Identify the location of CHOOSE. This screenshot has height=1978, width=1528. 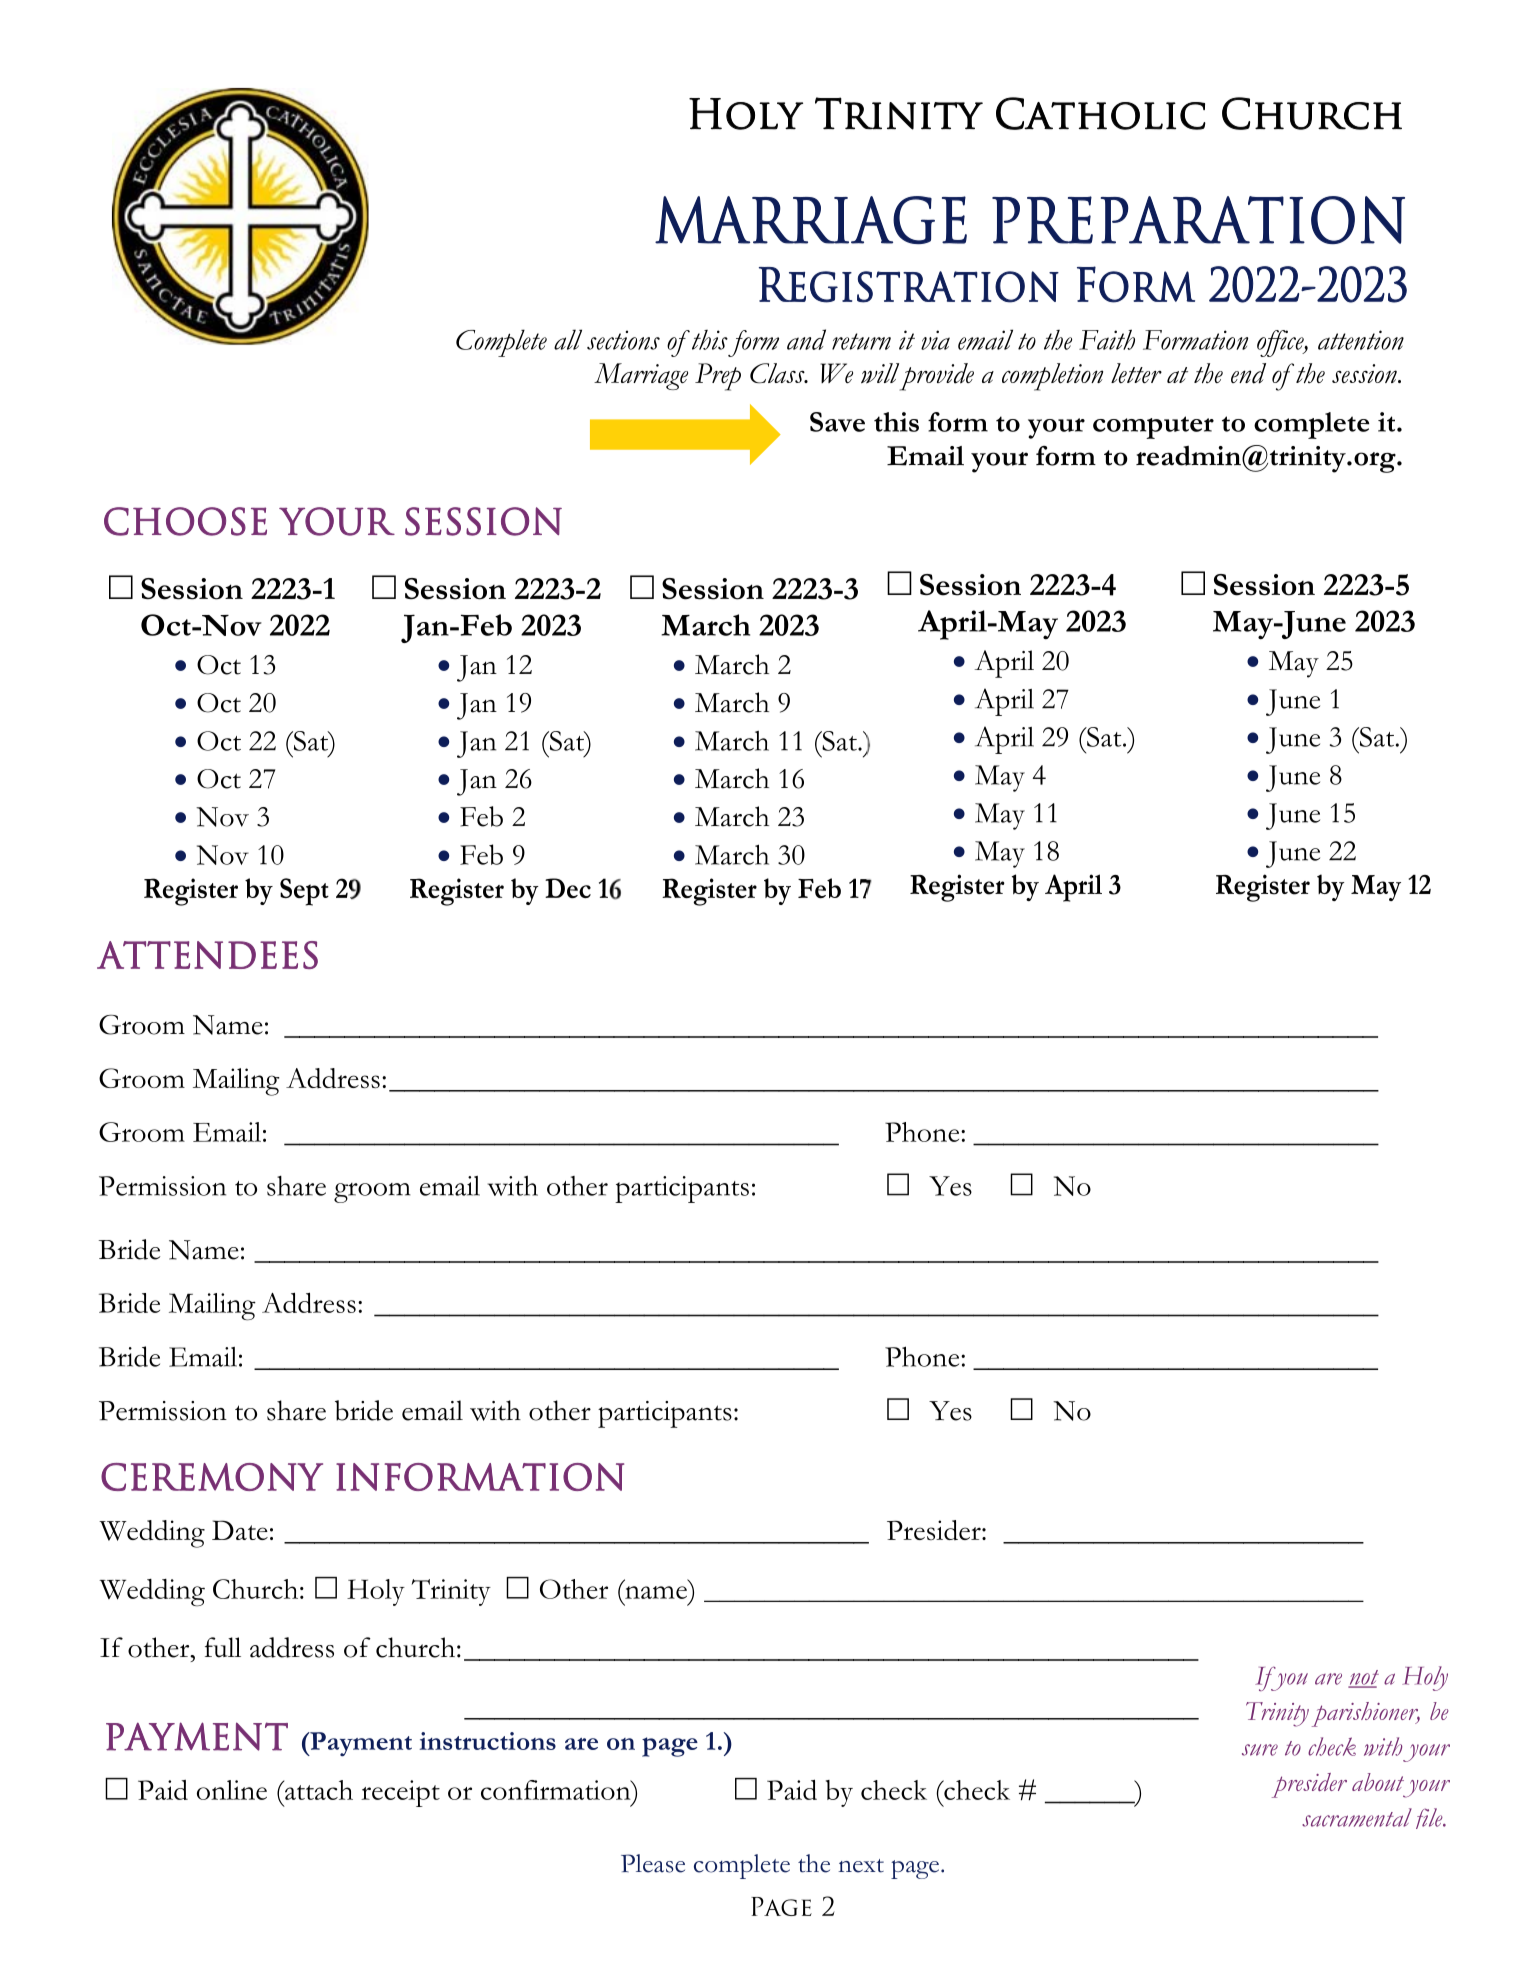
(185, 521).
